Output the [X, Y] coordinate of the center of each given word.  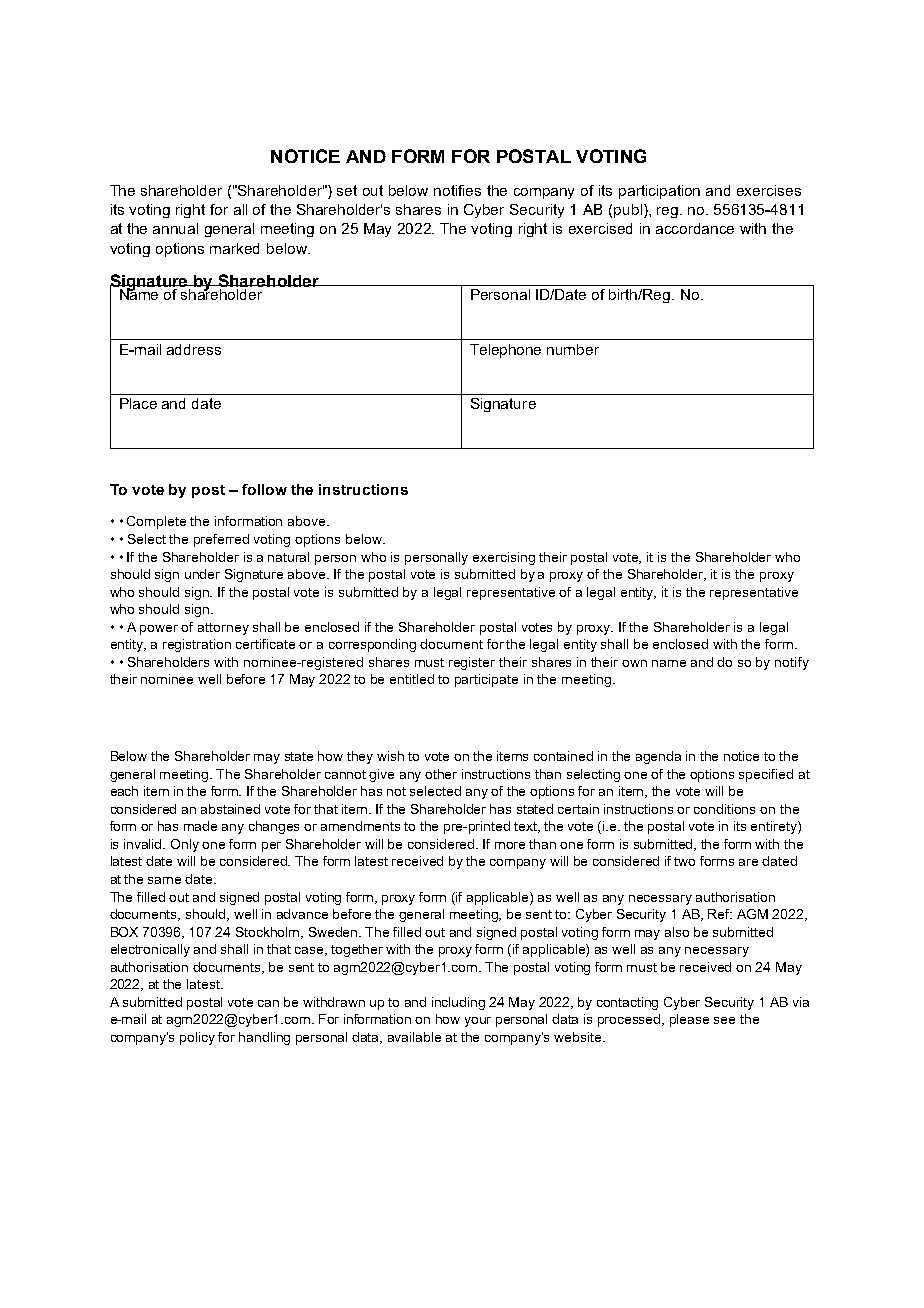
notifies [457, 190]
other [441, 774]
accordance [695, 228]
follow [264, 489]
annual [175, 228]
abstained [230, 809]
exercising [504, 558]
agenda [658, 757]
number [573, 349]
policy [197, 1038]
